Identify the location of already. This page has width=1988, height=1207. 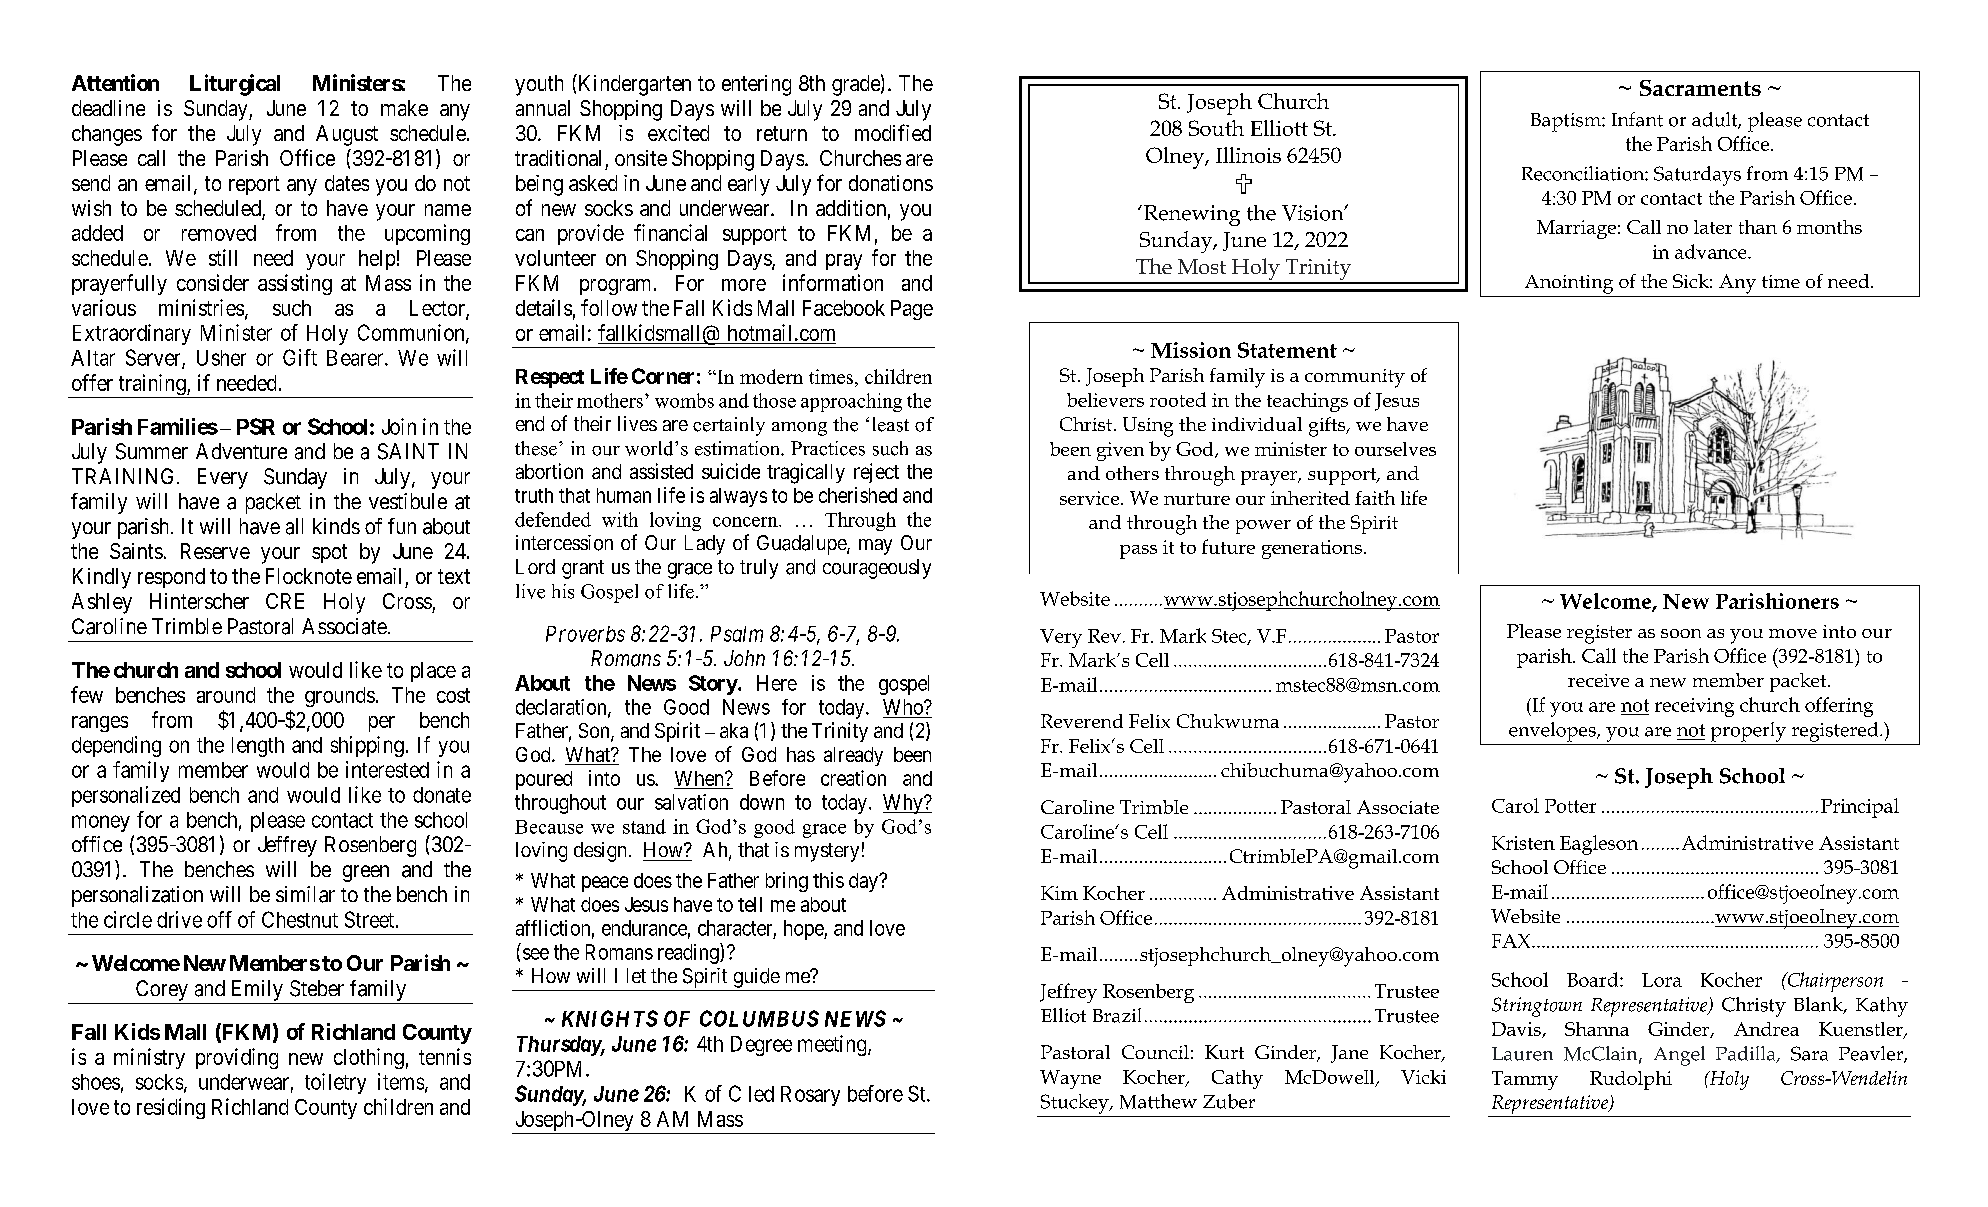
(853, 756).
